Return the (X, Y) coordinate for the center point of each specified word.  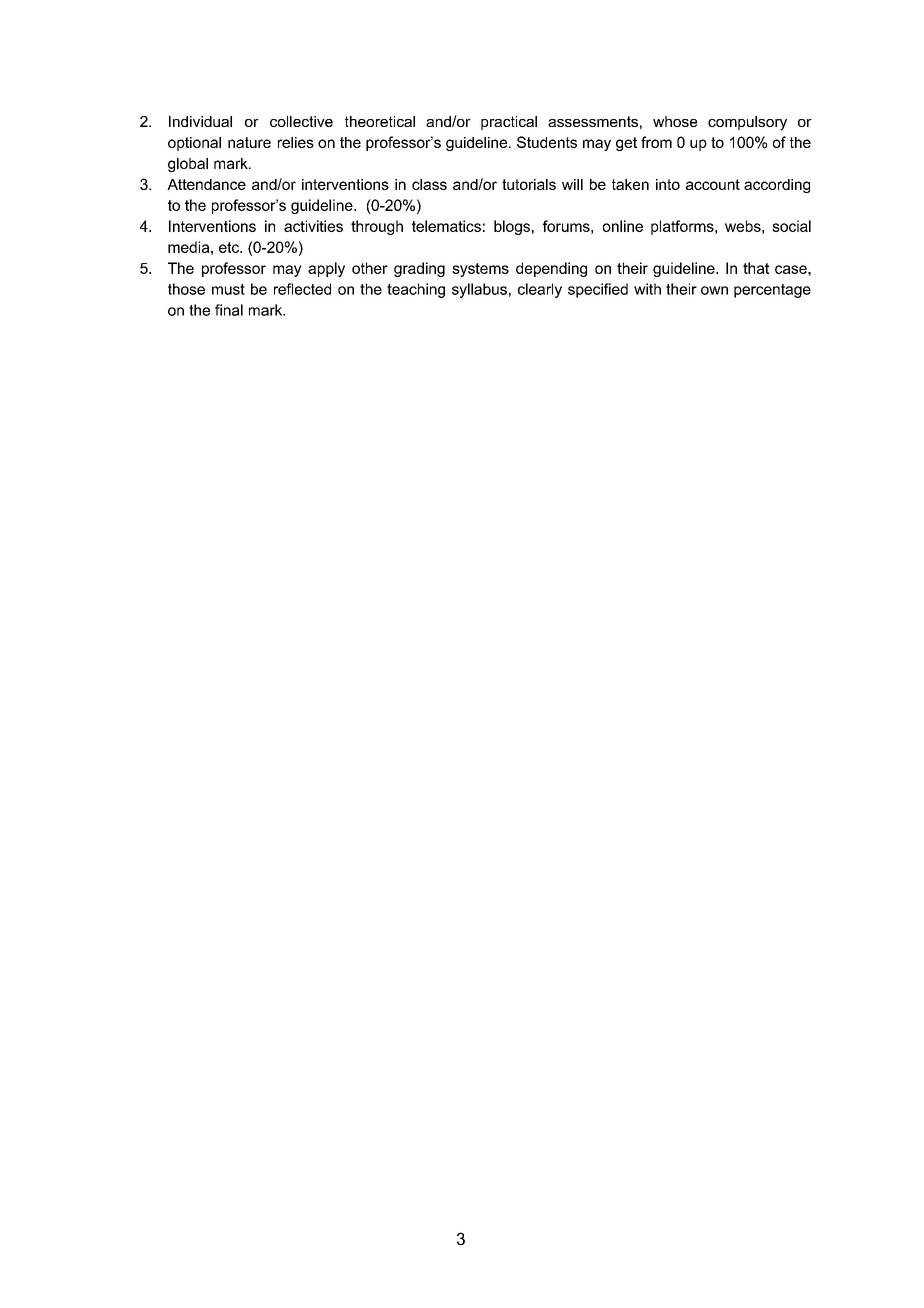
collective (301, 121)
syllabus (479, 290)
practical (509, 123)
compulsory (747, 123)
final (229, 310)
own (714, 290)
